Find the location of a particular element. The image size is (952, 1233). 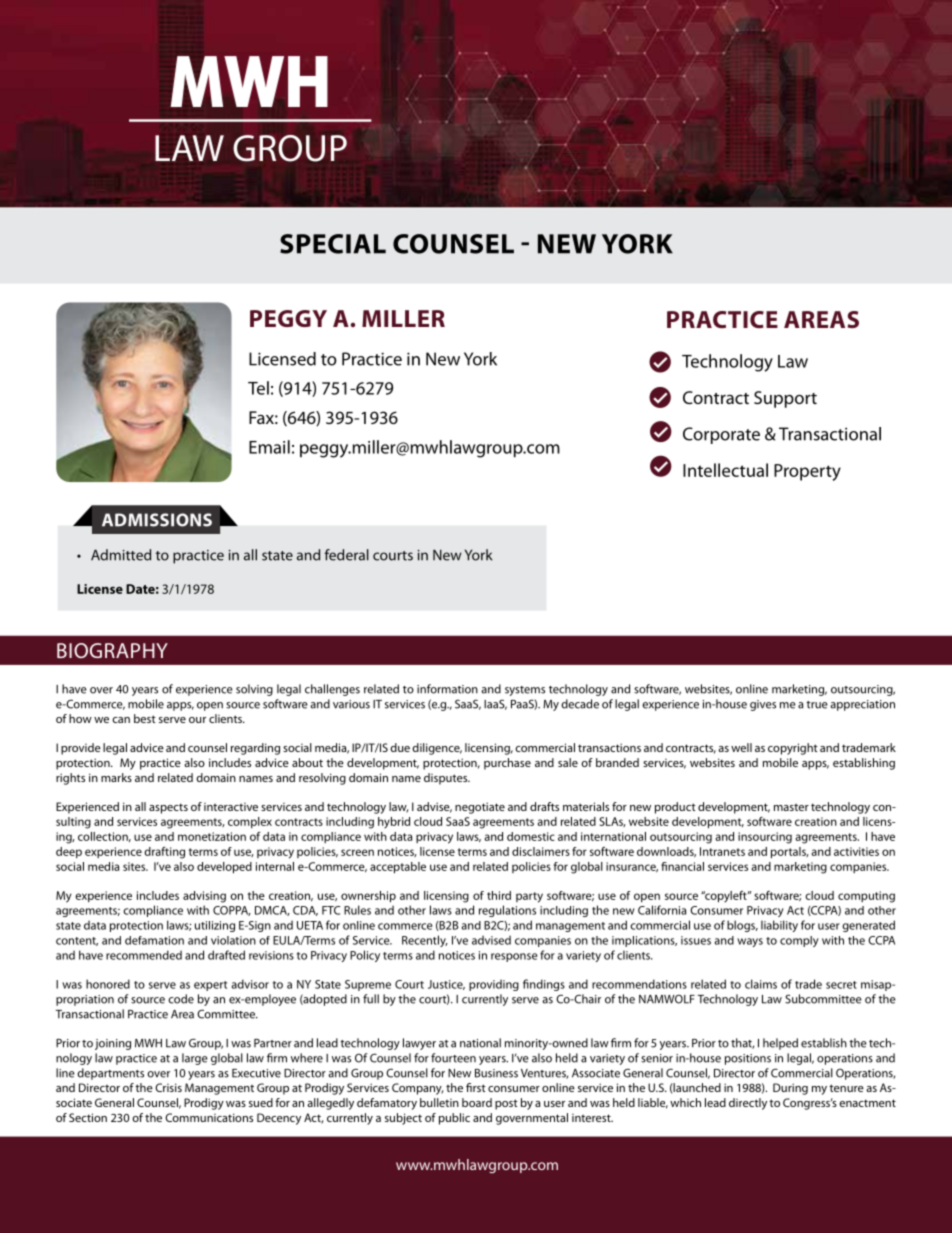

federal is located at coordinates (347, 555).
